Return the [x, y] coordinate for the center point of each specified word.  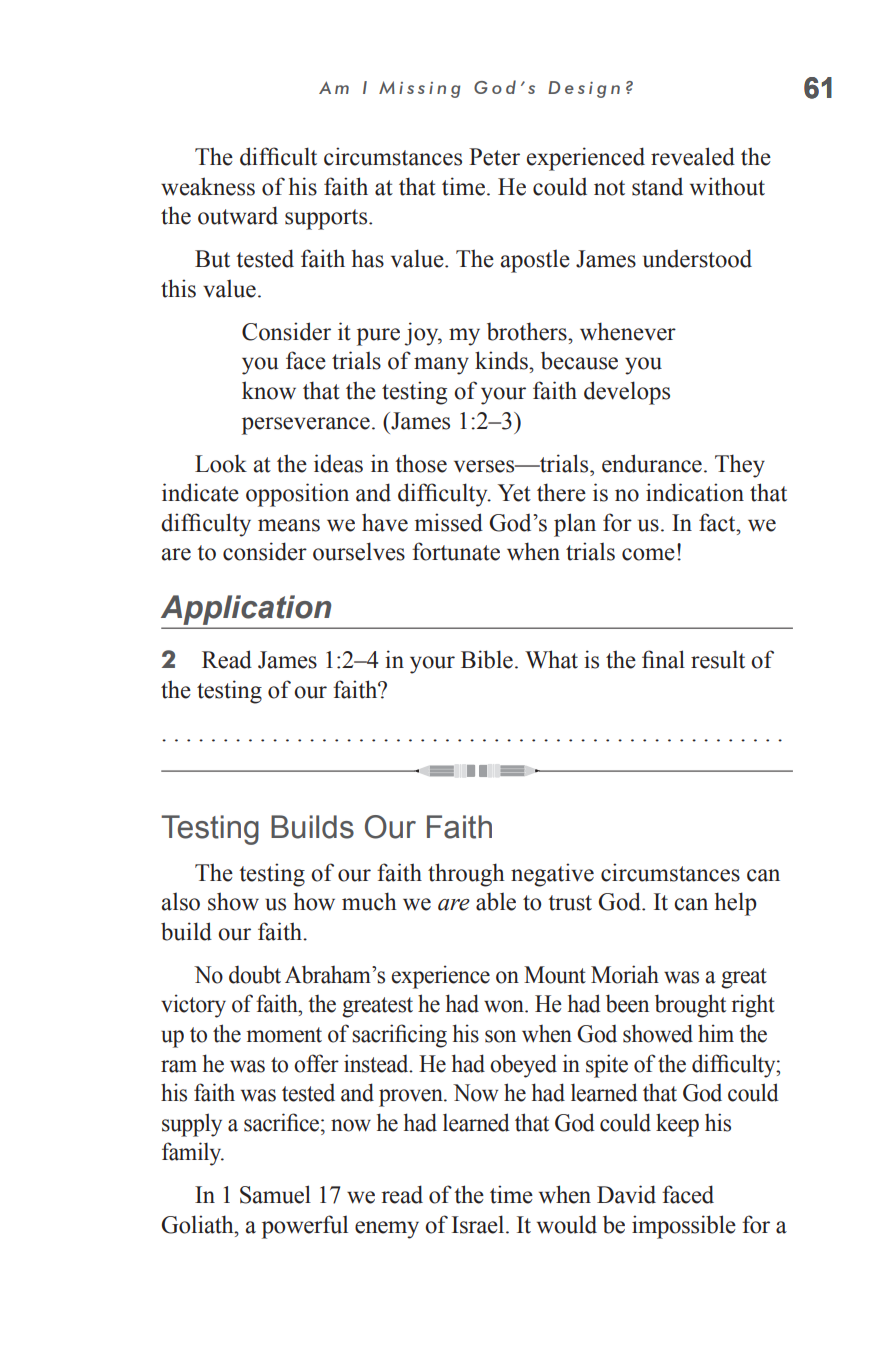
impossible [684, 1227]
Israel [479, 1224]
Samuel [275, 1194]
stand [657, 187]
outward [238, 215]
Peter [494, 157]
